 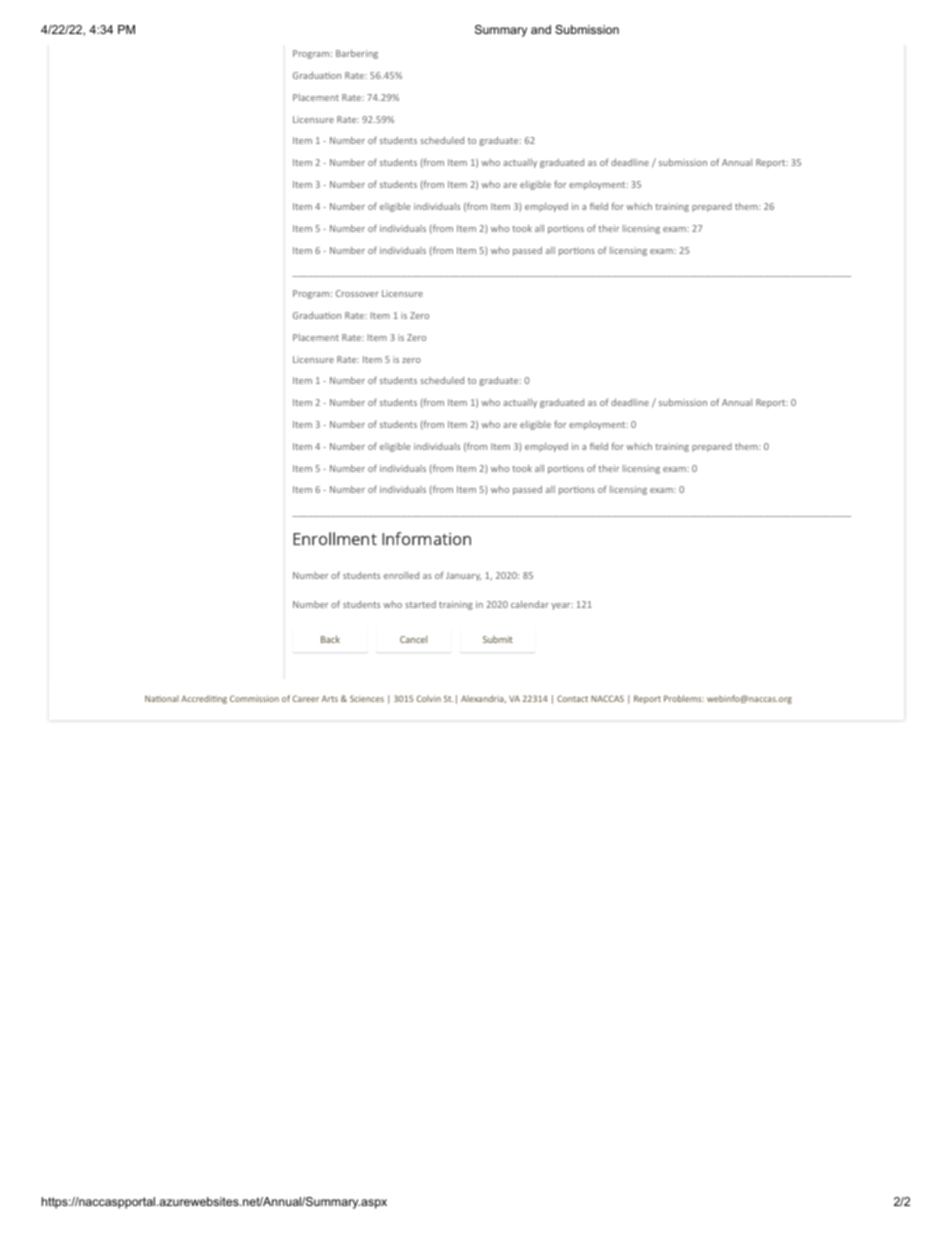 I want to click on Submit, so click(x=498, y=639).
